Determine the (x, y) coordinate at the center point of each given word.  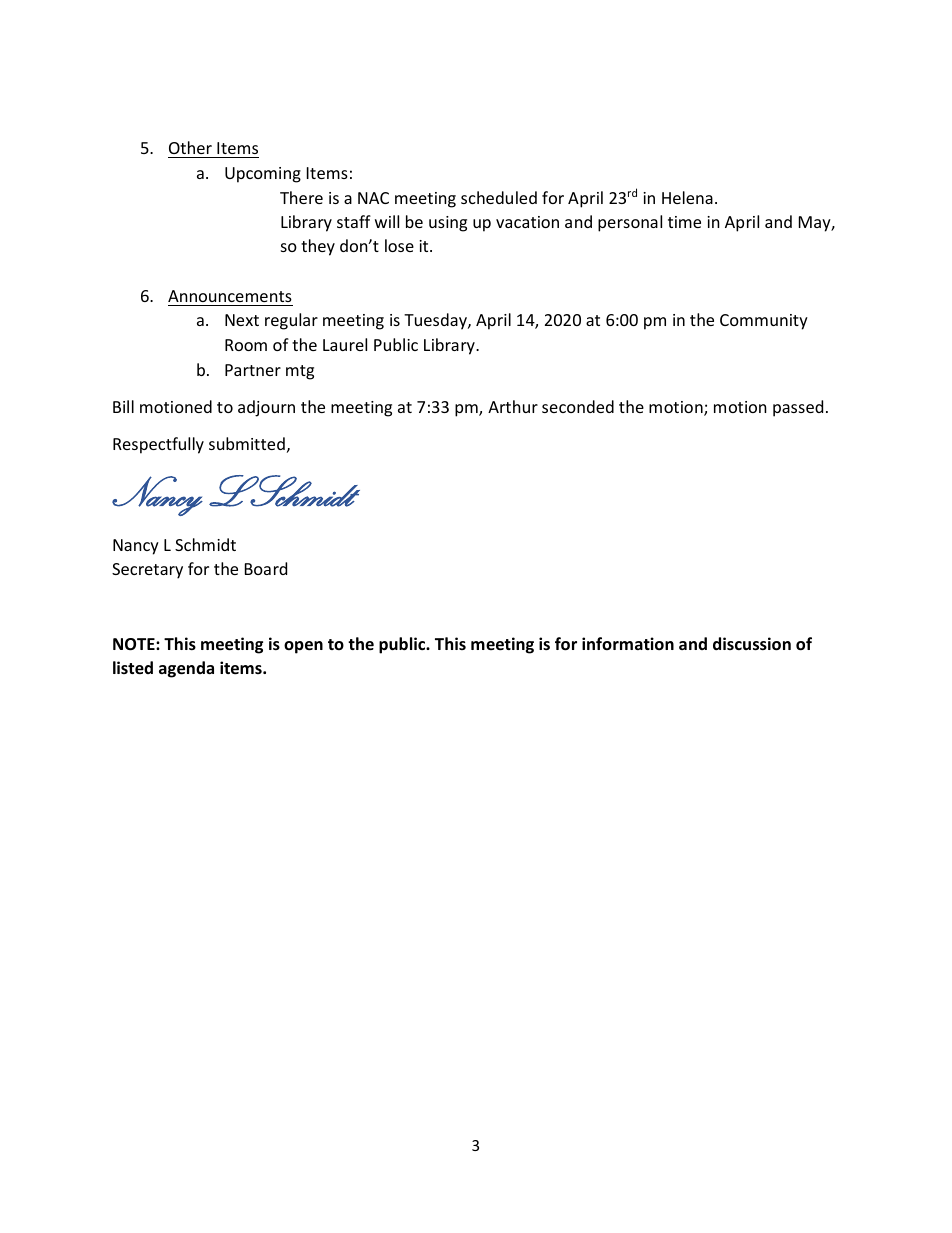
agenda (186, 669)
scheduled (499, 197)
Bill (123, 406)
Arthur (513, 406)
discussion (752, 644)
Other (190, 147)
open (303, 647)
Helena (687, 197)
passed (798, 408)
